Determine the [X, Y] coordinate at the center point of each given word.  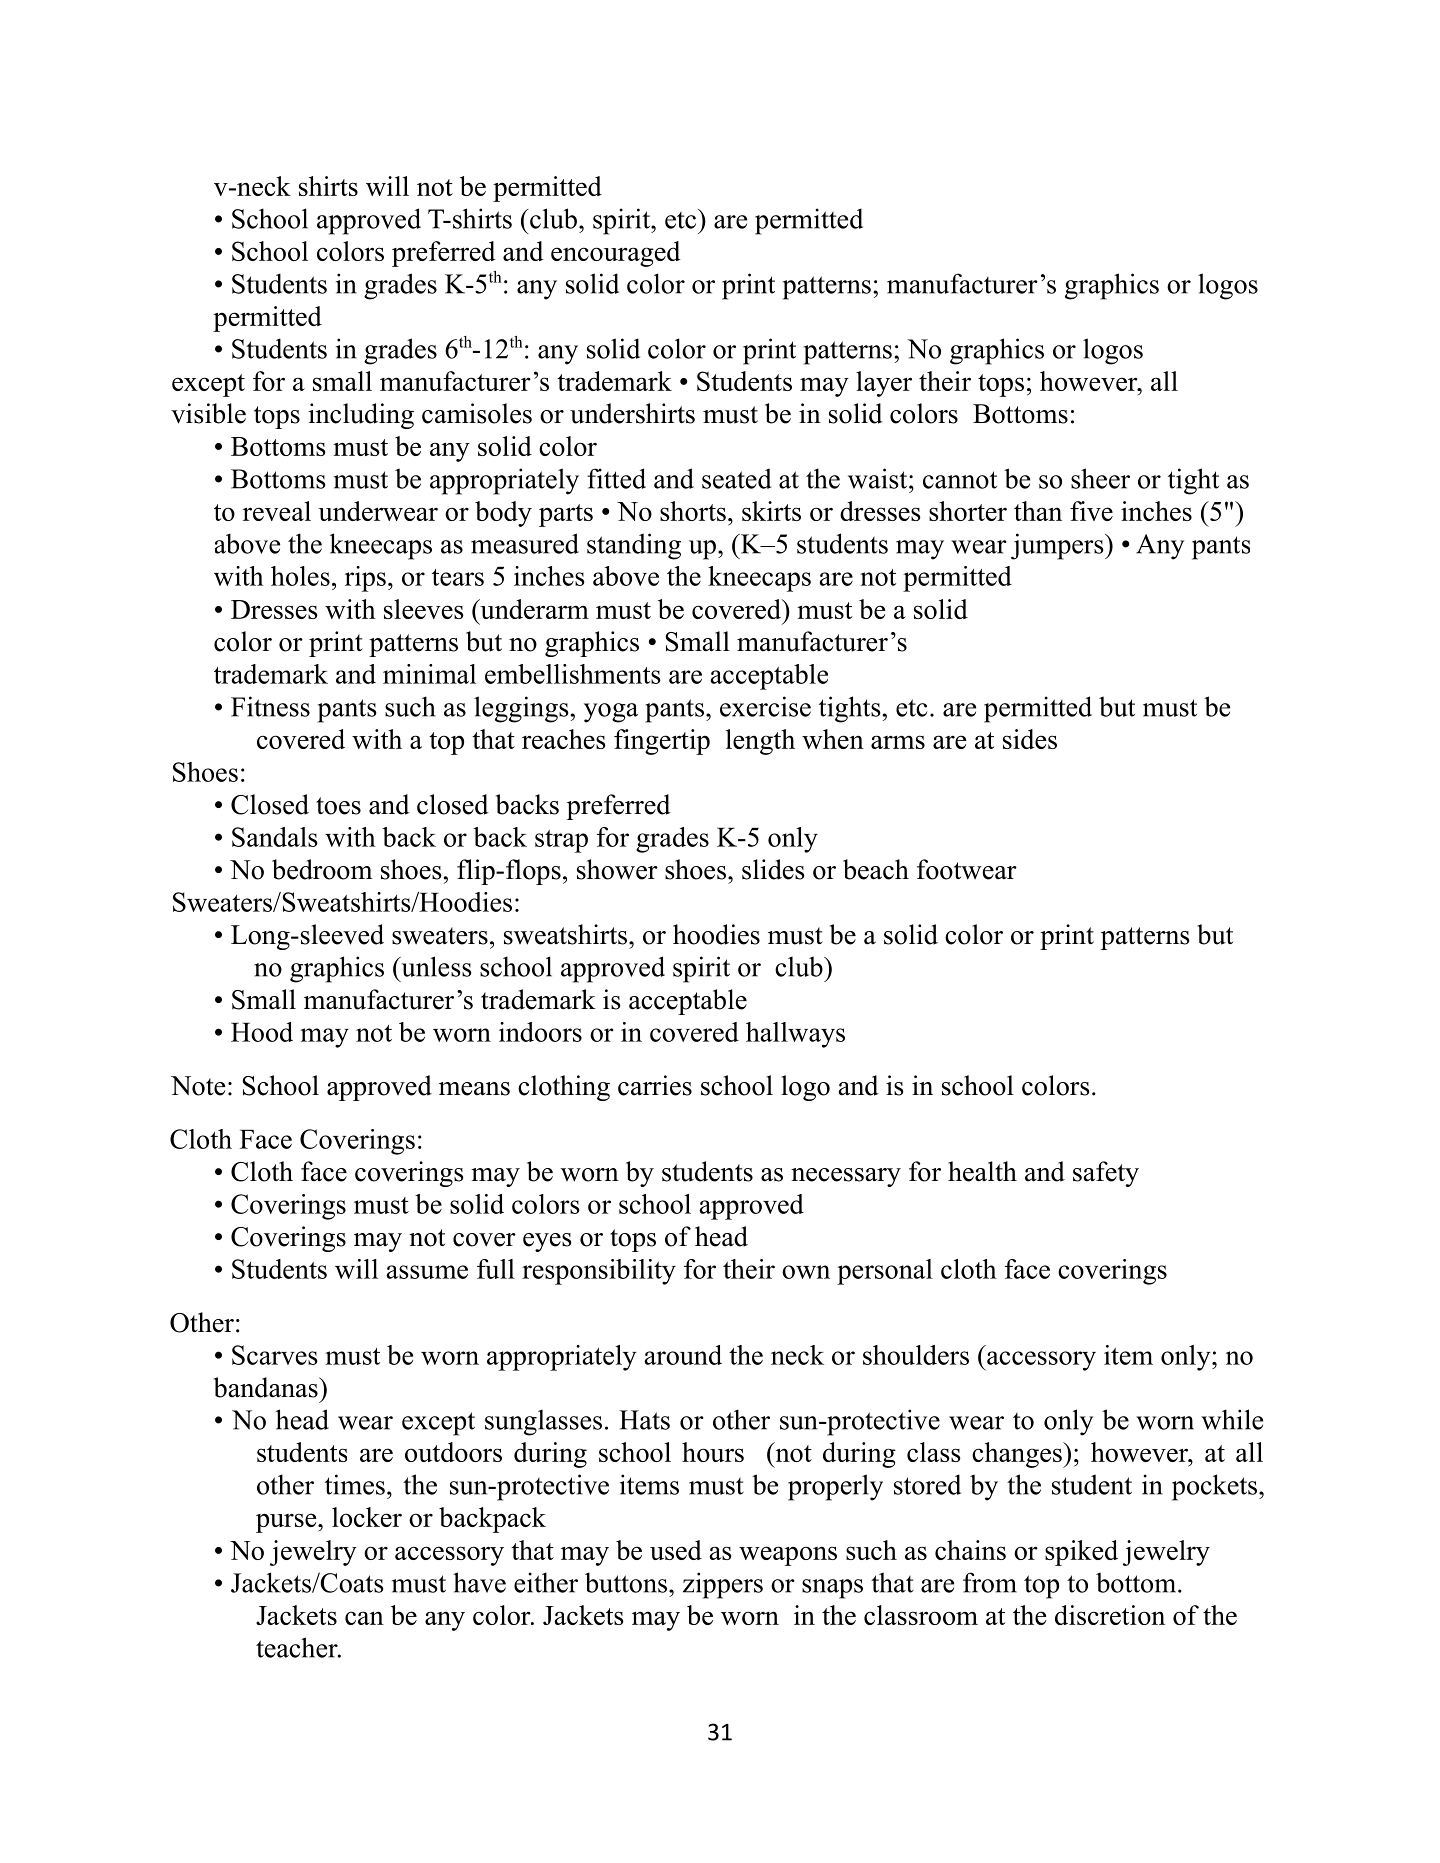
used [676, 1550]
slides [773, 869]
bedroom [322, 869]
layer [884, 384]
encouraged [616, 254]
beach [876, 869]
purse [287, 1523]
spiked [1081, 1553]
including [361, 416]
